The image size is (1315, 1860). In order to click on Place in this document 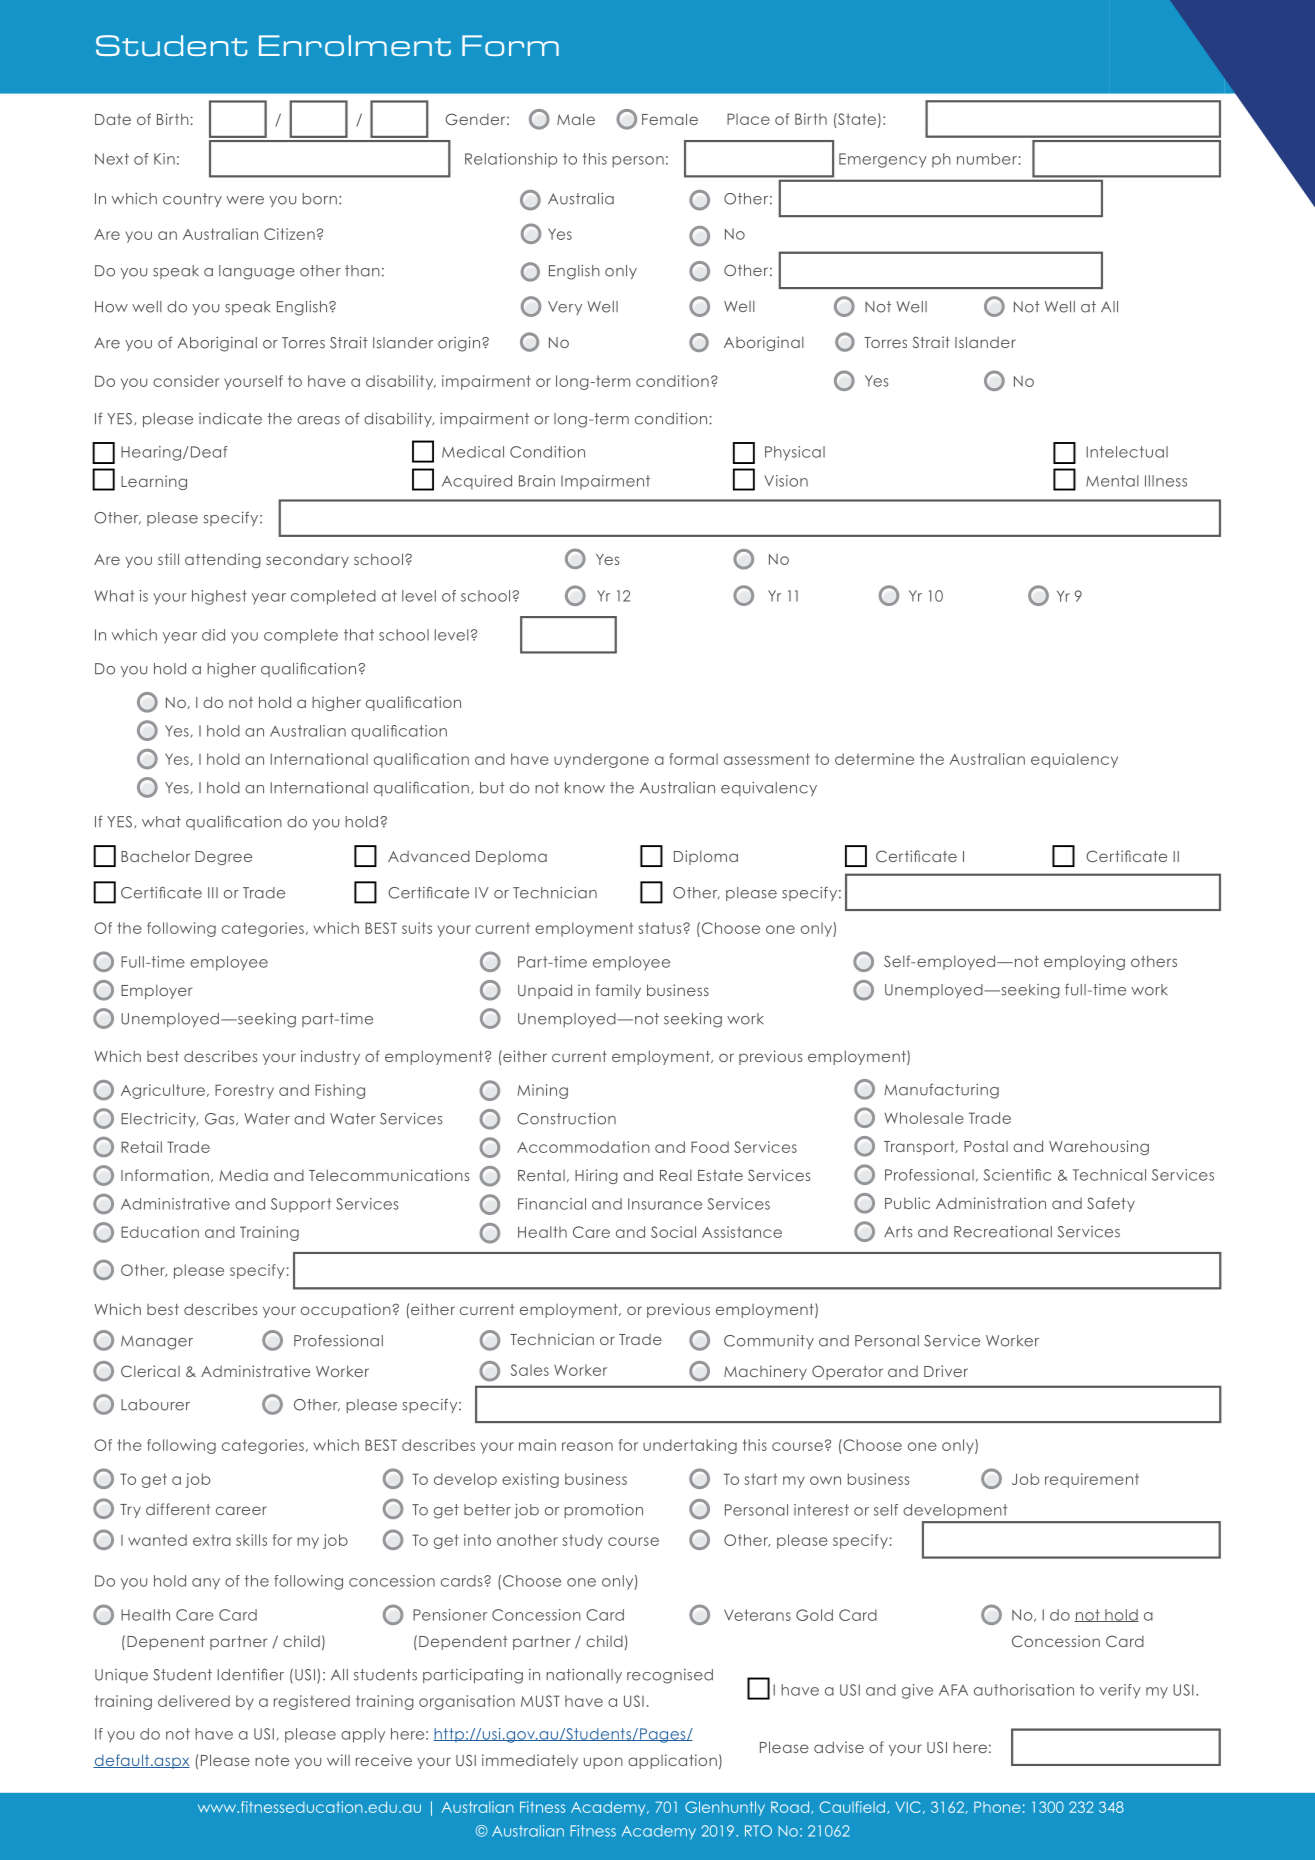, I will do `click(748, 119)`.
